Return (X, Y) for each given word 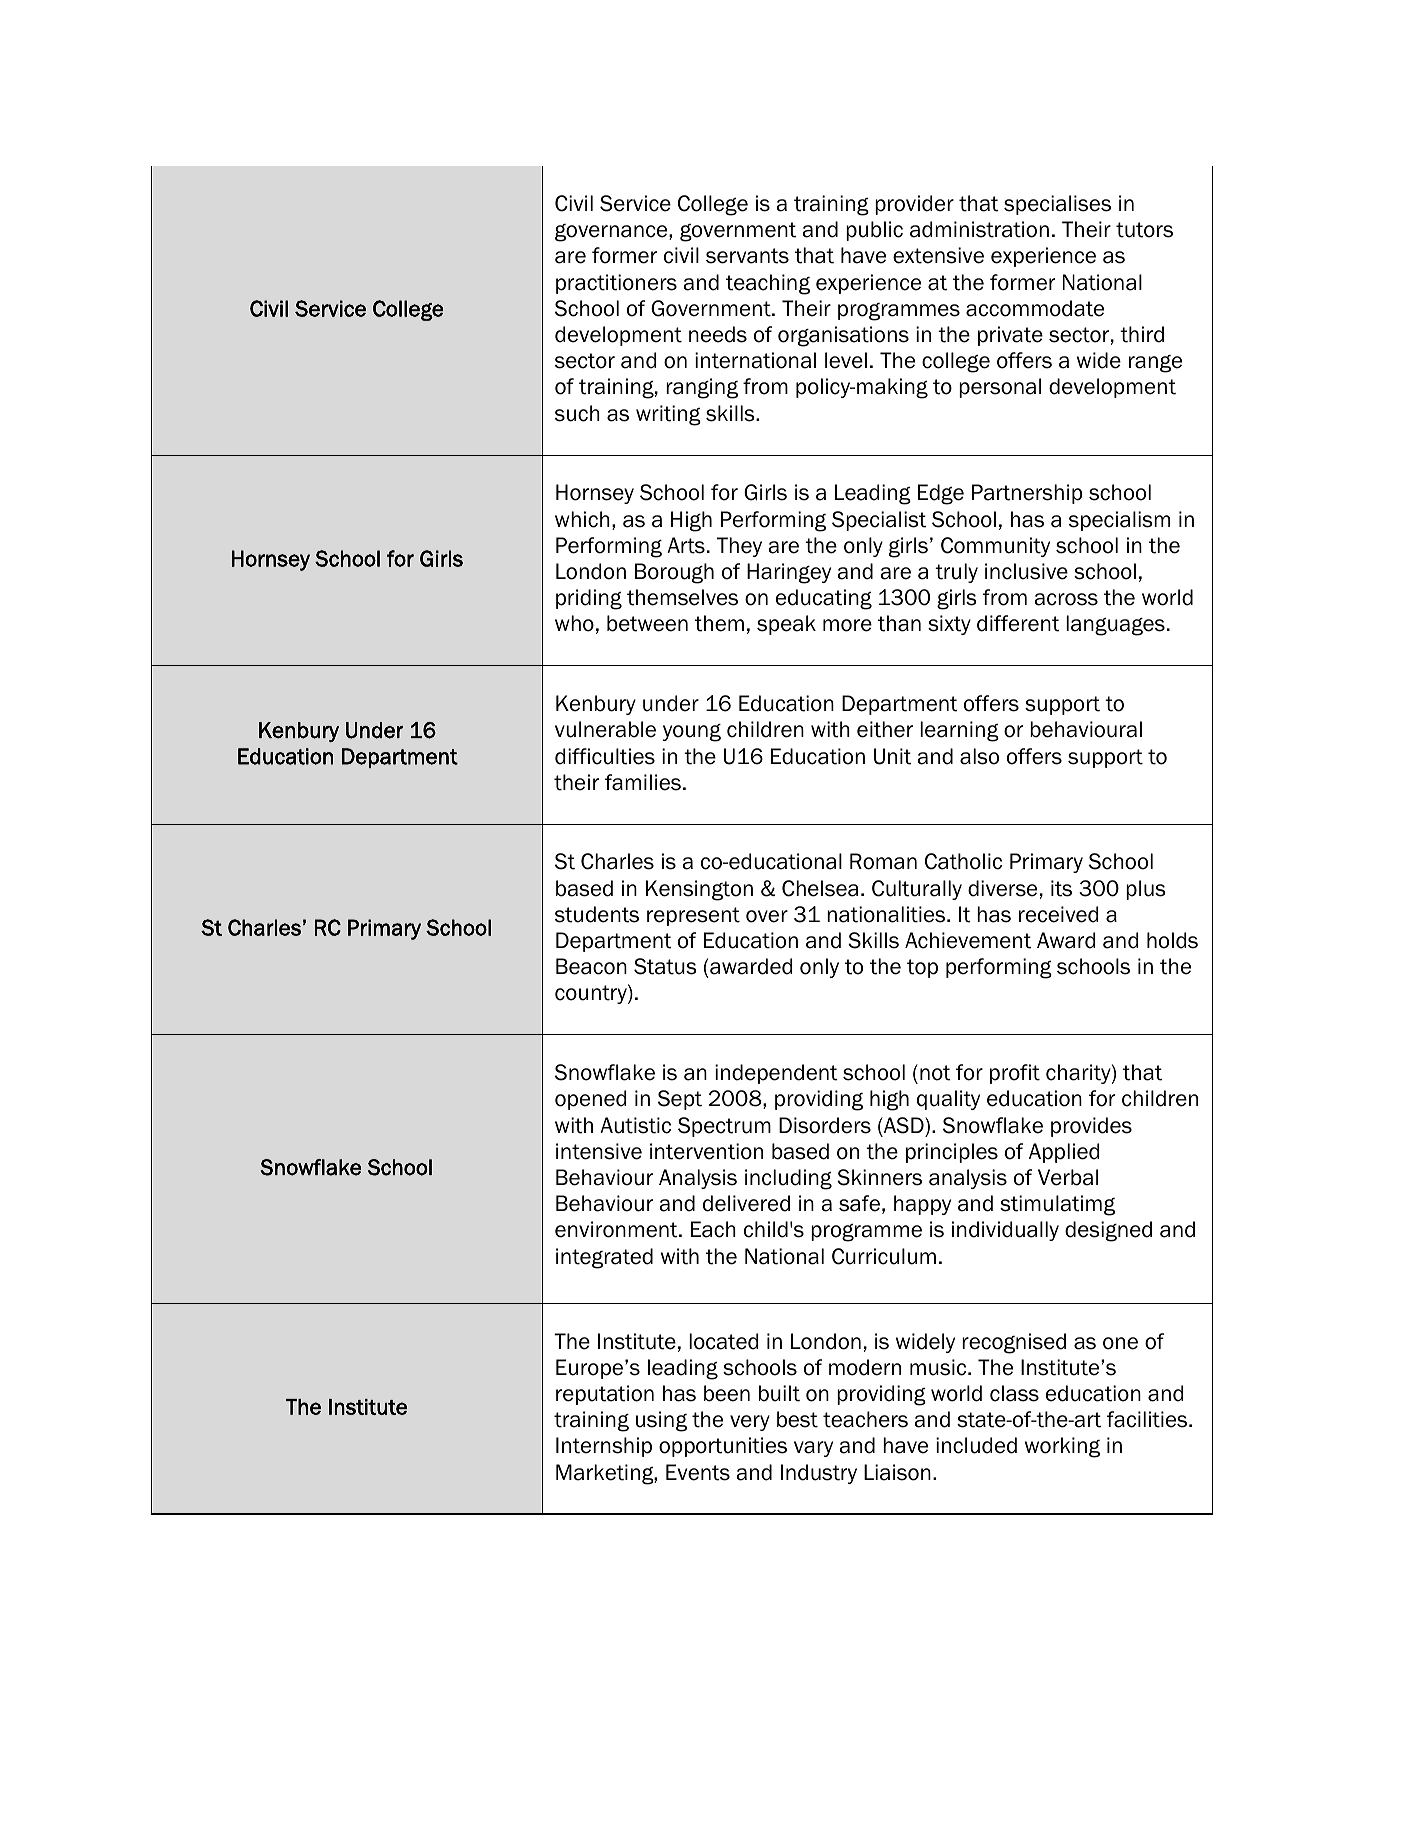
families (643, 782)
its (1061, 888)
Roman (883, 861)
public (874, 231)
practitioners (616, 284)
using (661, 1421)
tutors (1144, 230)
